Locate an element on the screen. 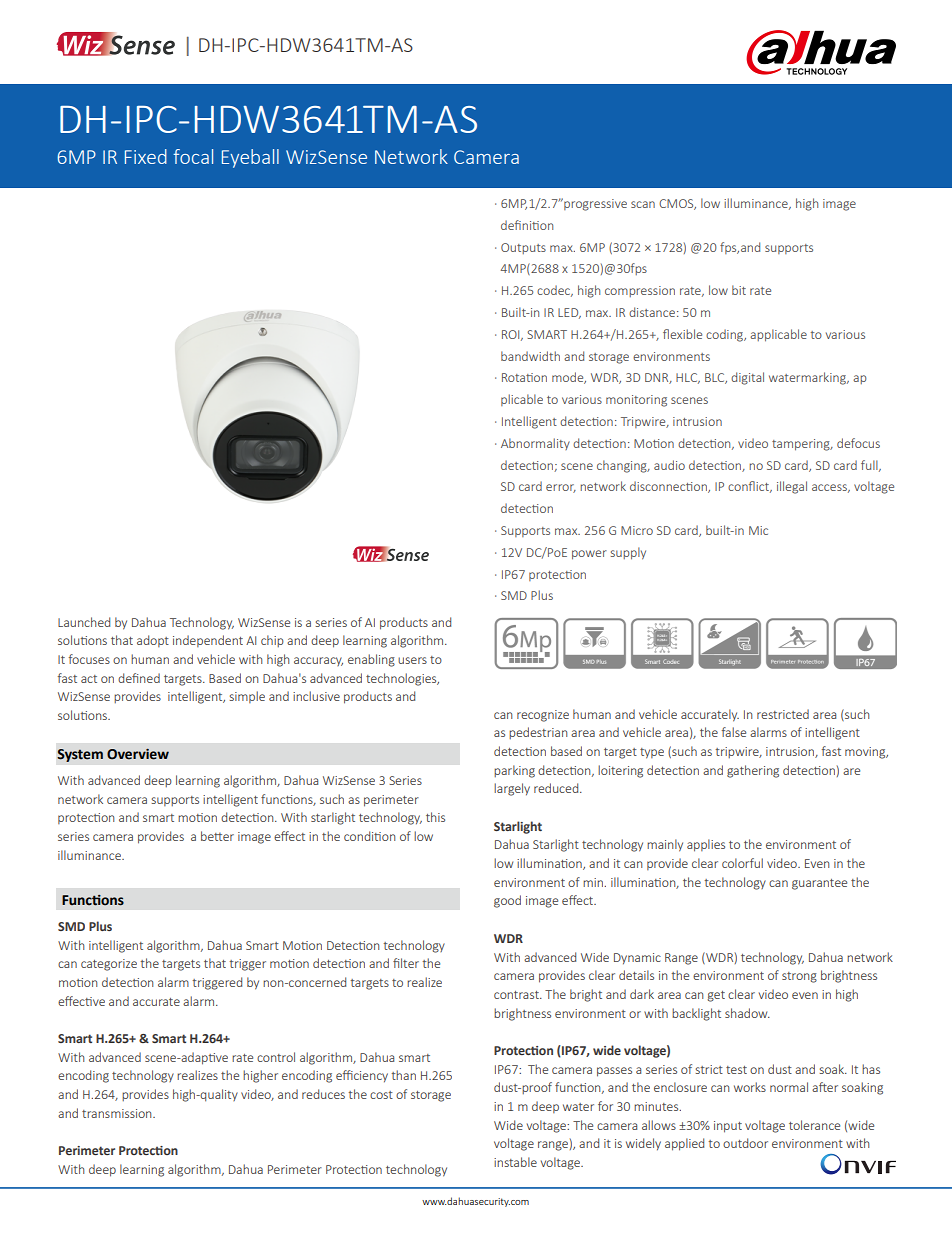 The image size is (952, 1233). definition is located at coordinates (527, 225).
